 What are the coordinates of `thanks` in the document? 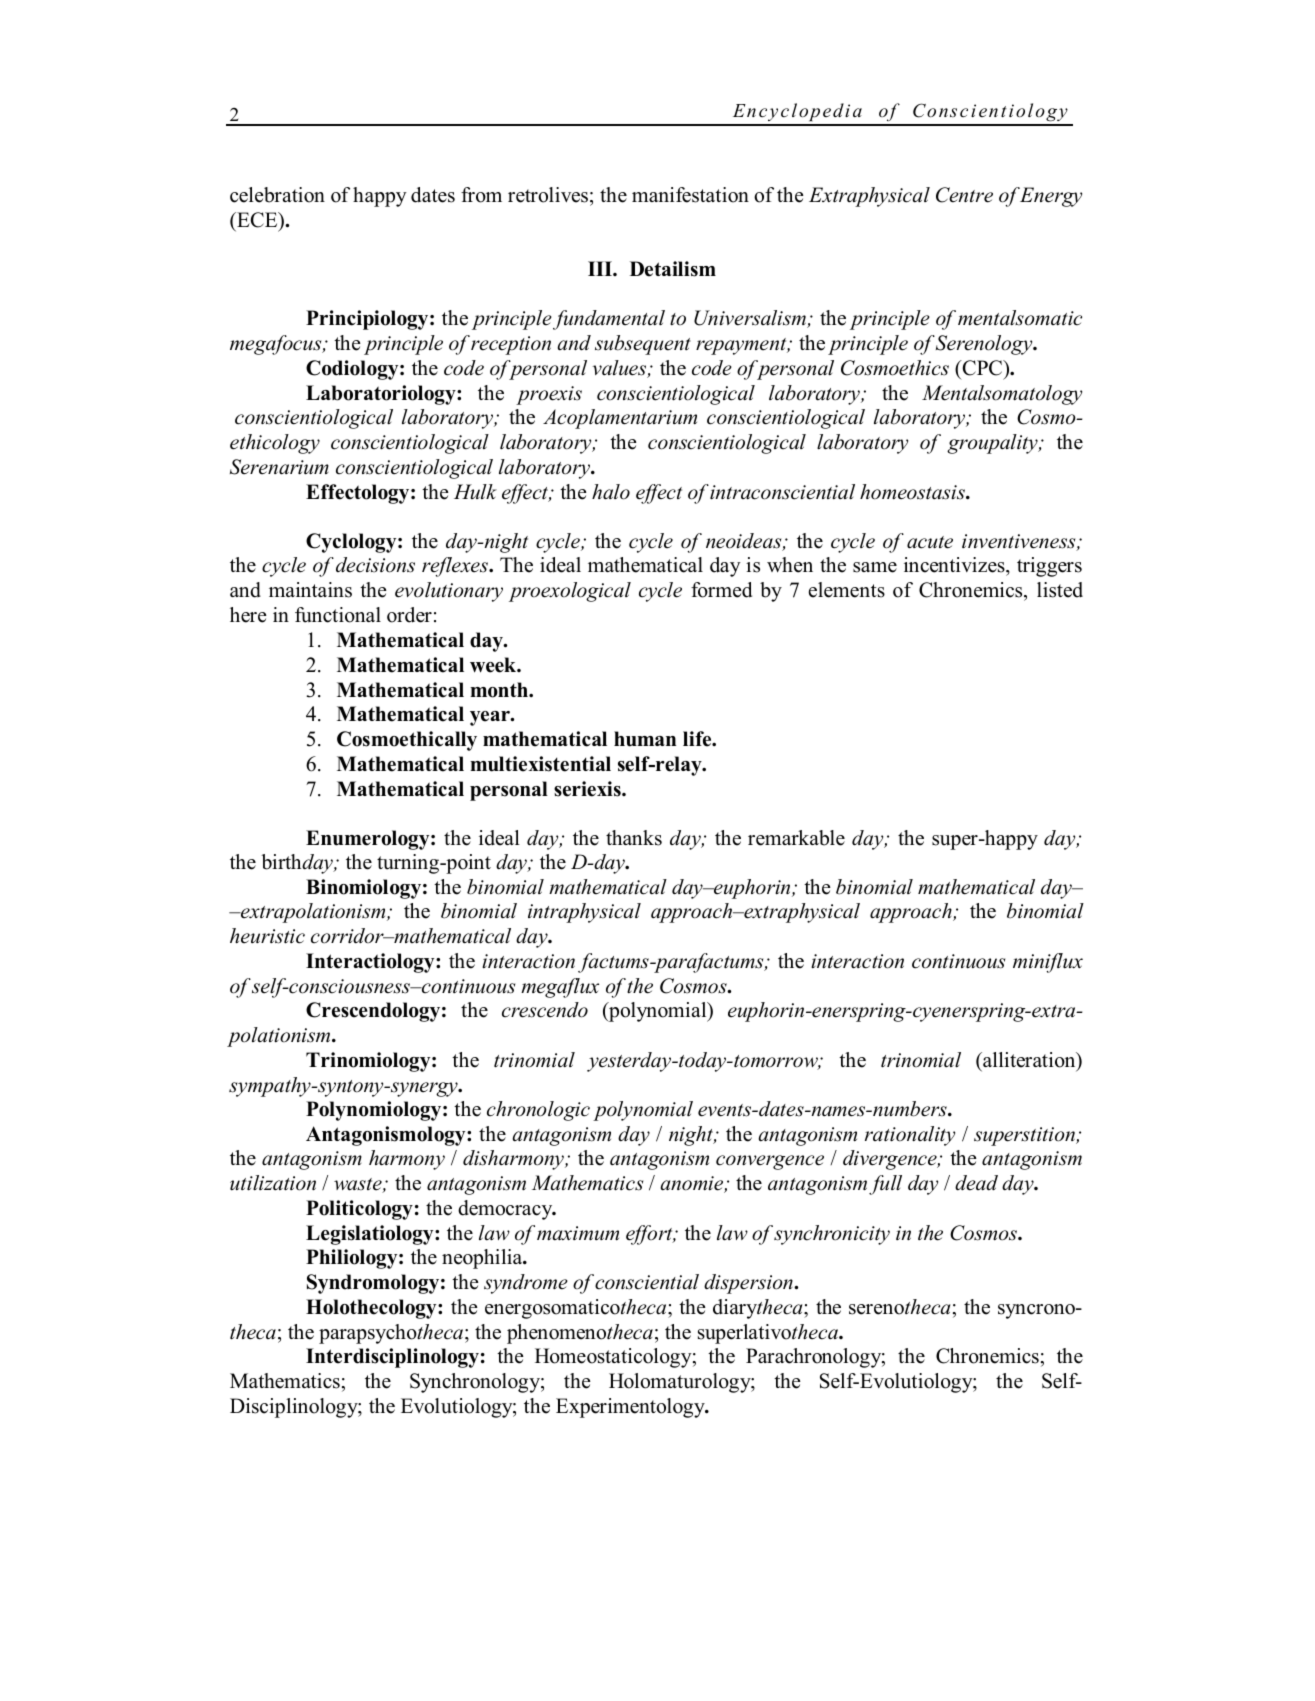 It's located at (634, 838).
